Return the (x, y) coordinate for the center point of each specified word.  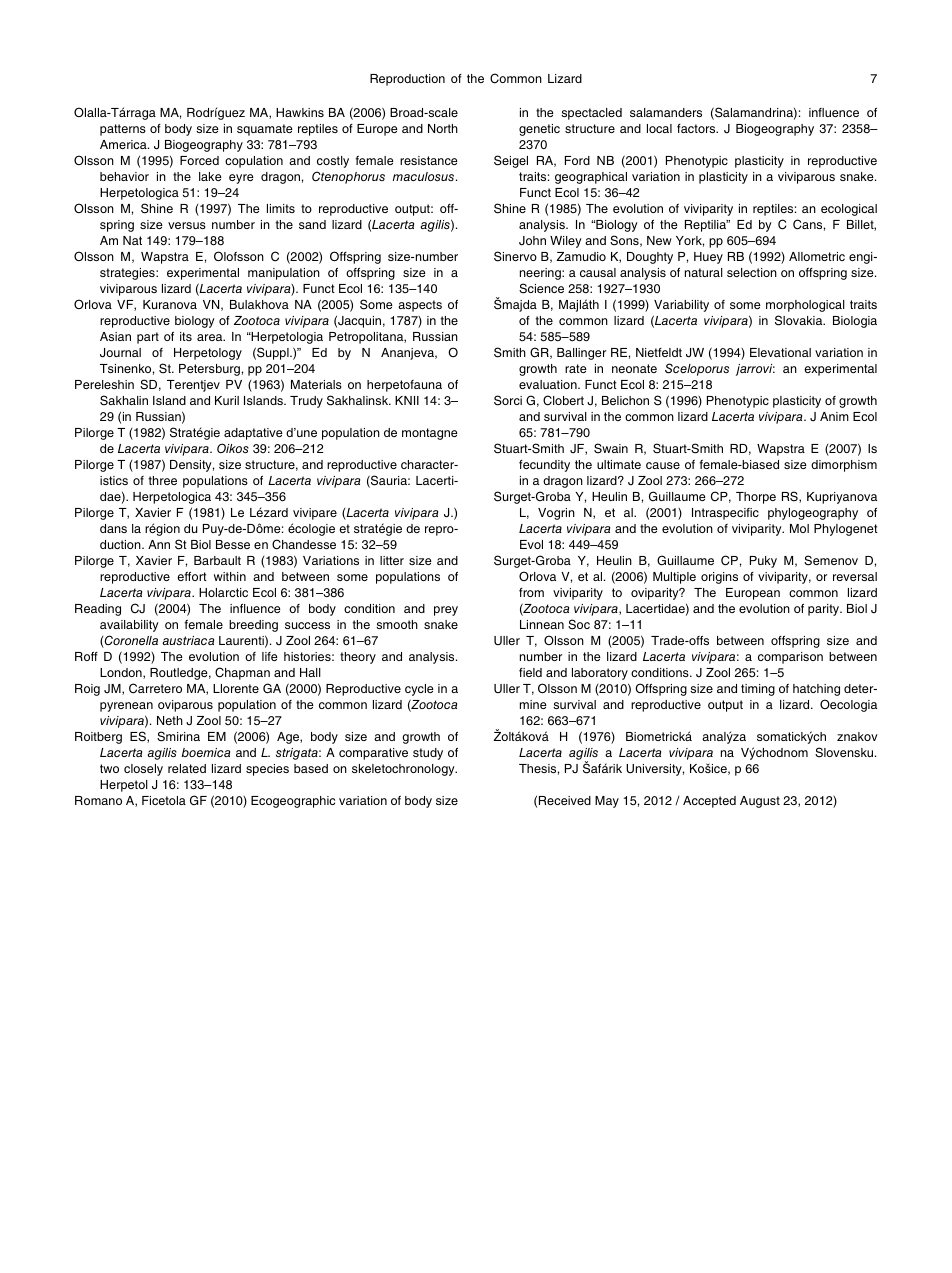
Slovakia (800, 320)
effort (192, 576)
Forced (199, 160)
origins (719, 578)
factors (697, 128)
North (443, 128)
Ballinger (581, 354)
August (760, 802)
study (428, 754)
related (187, 768)
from (531, 592)
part (148, 338)
